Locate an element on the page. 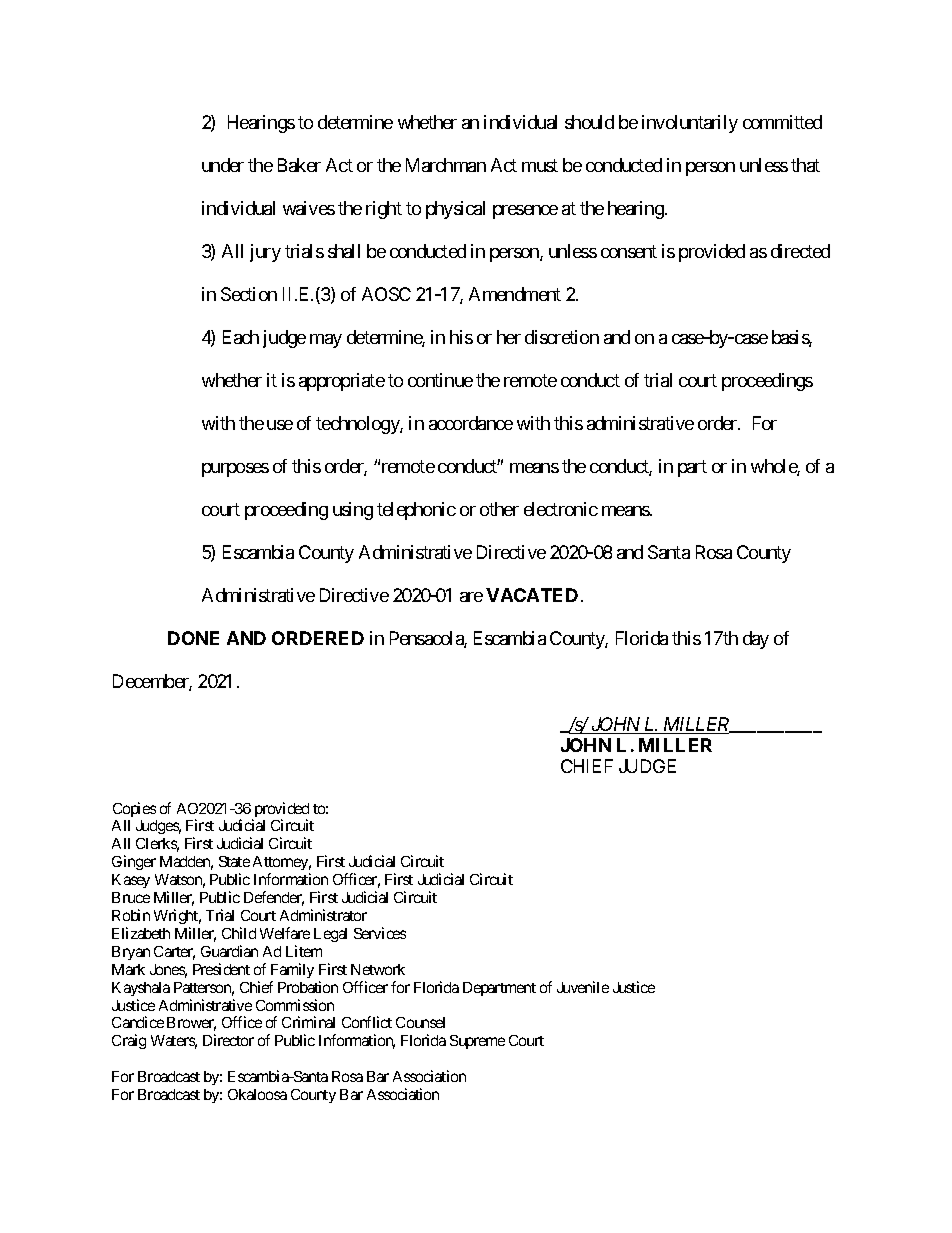 The width and height of the image is (952, 1233). must is located at coordinates (540, 165).
